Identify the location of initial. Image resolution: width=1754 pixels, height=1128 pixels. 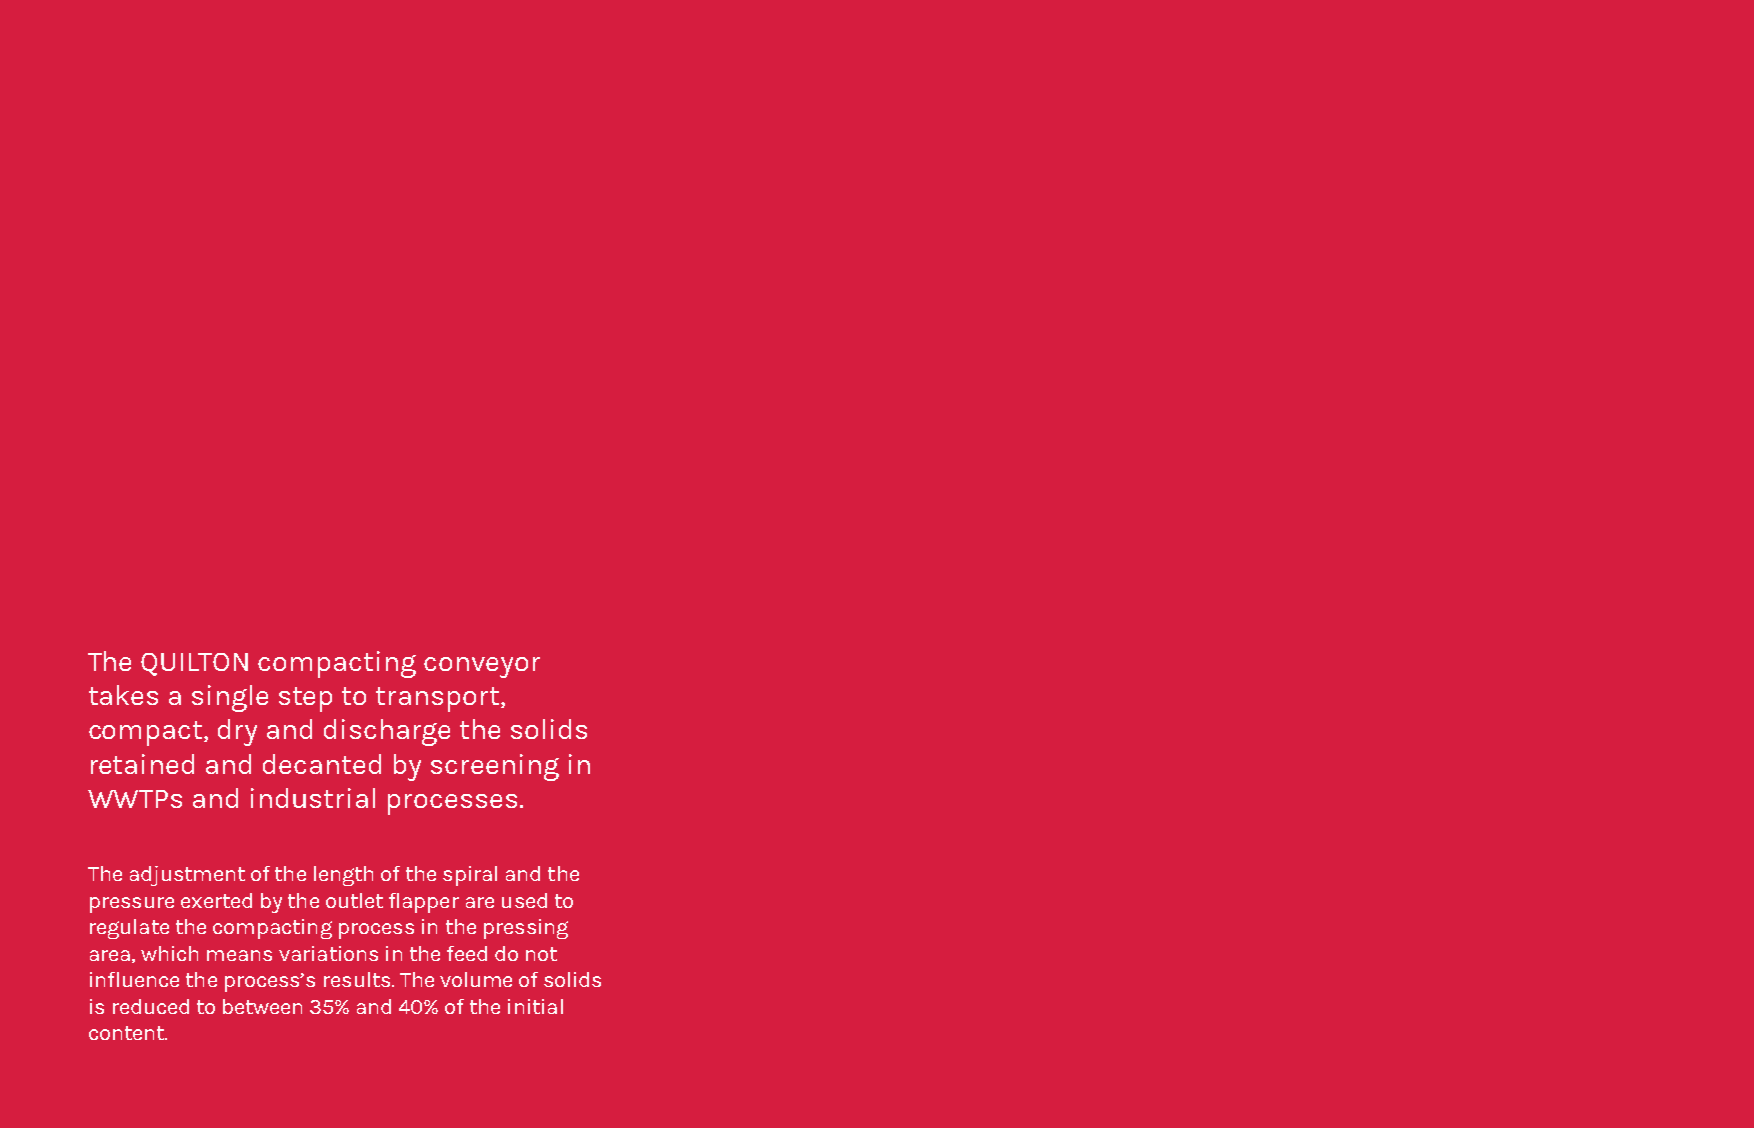
(535, 1006).
